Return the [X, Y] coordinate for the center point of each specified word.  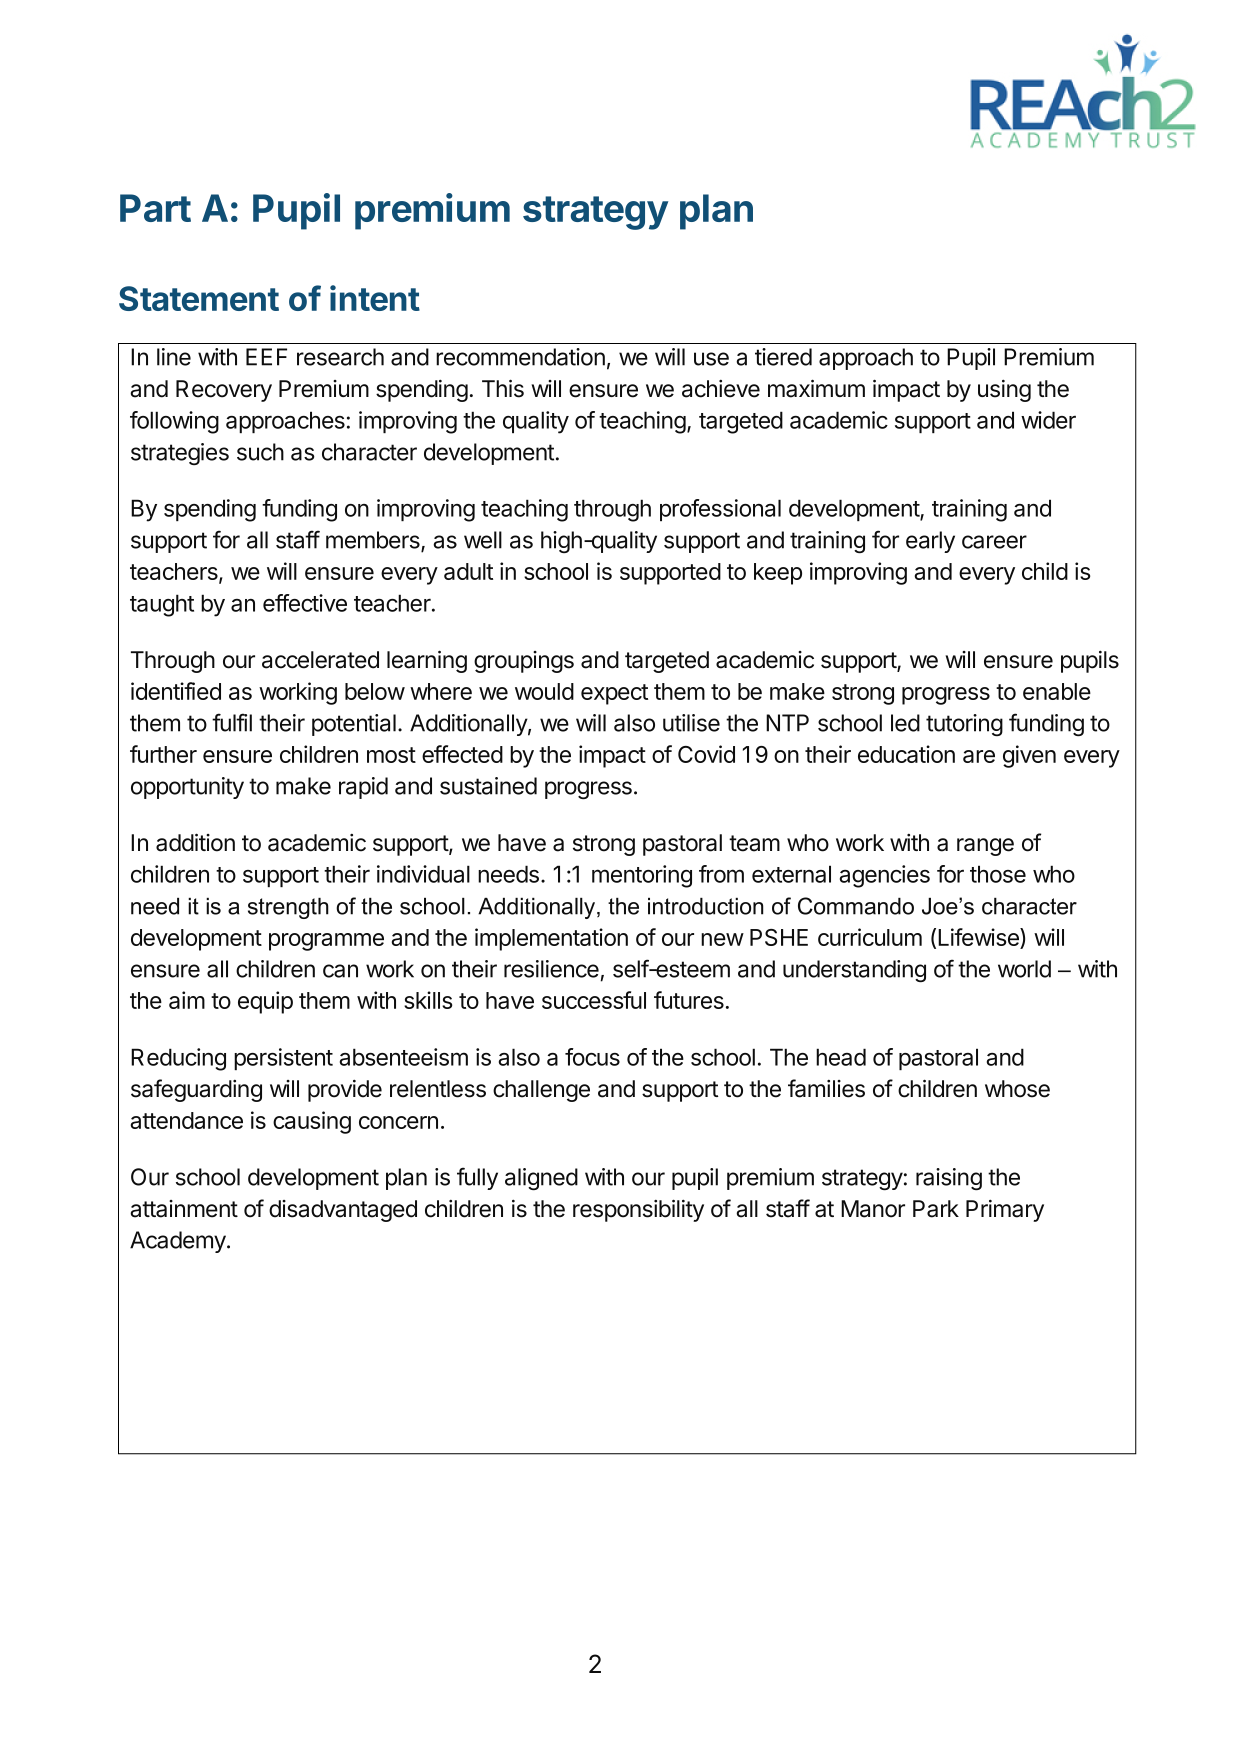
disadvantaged [343, 1211]
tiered [783, 357]
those [998, 874]
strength [288, 908]
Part [155, 208]
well [483, 540]
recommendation [520, 357]
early [930, 542]
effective [305, 603]
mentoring [642, 876]
